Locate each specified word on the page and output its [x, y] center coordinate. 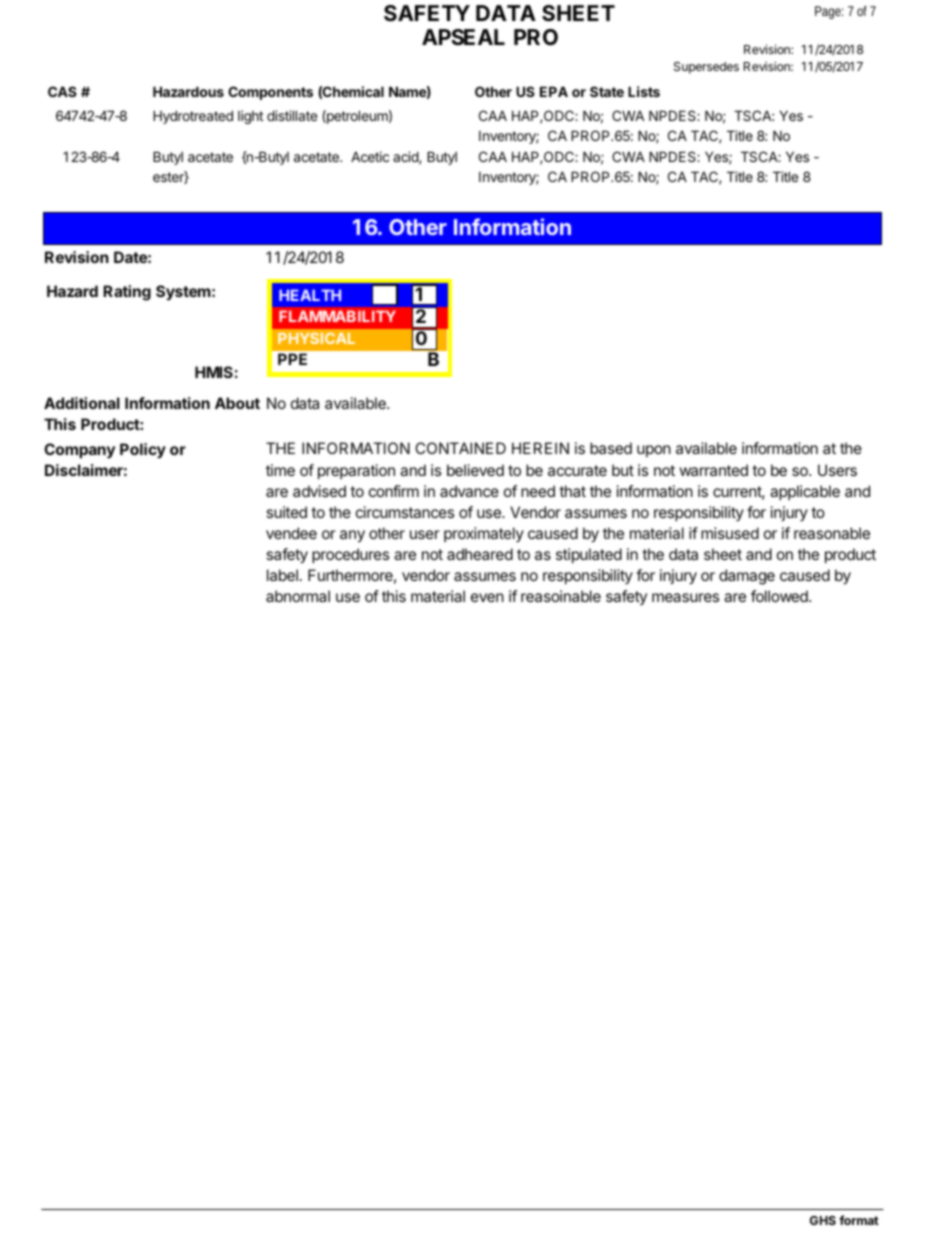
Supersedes [706, 68]
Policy [143, 450]
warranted [713, 470]
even [487, 597]
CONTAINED [460, 448]
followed [780, 596]
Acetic [370, 156]
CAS [62, 91]
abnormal [298, 596]
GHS [823, 1220]
